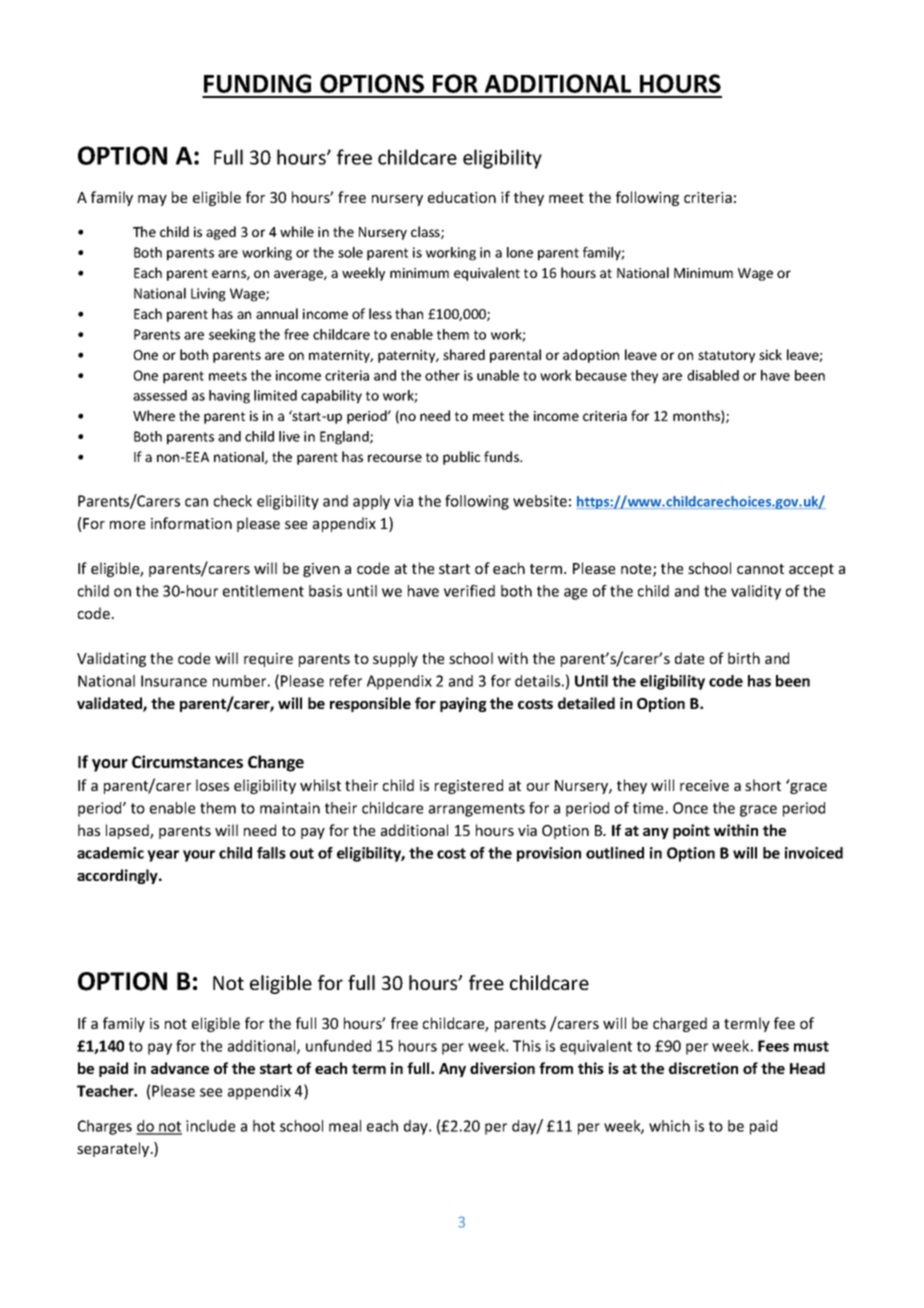  I want to click on point, so click(691, 831).
